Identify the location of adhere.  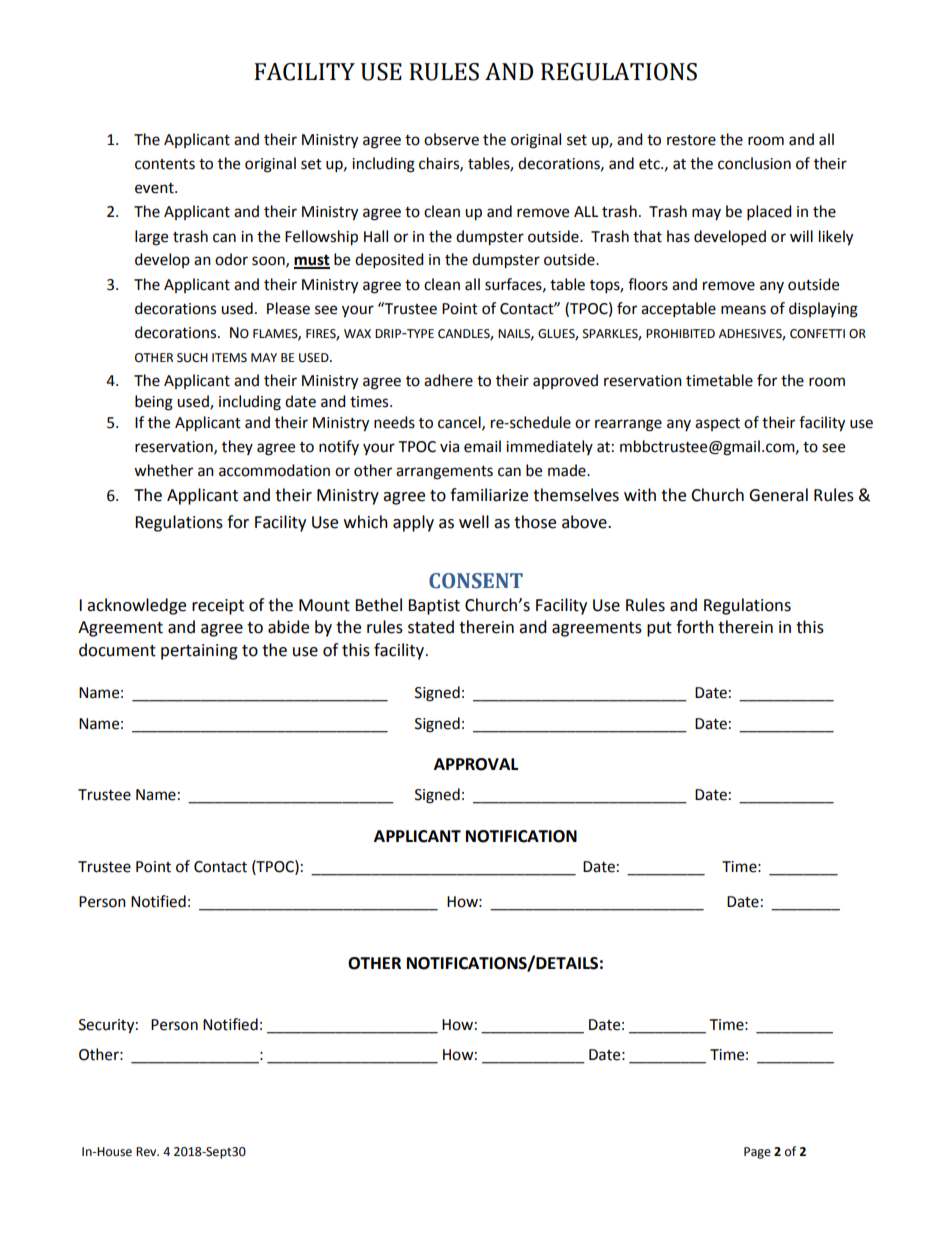
(448, 380).
